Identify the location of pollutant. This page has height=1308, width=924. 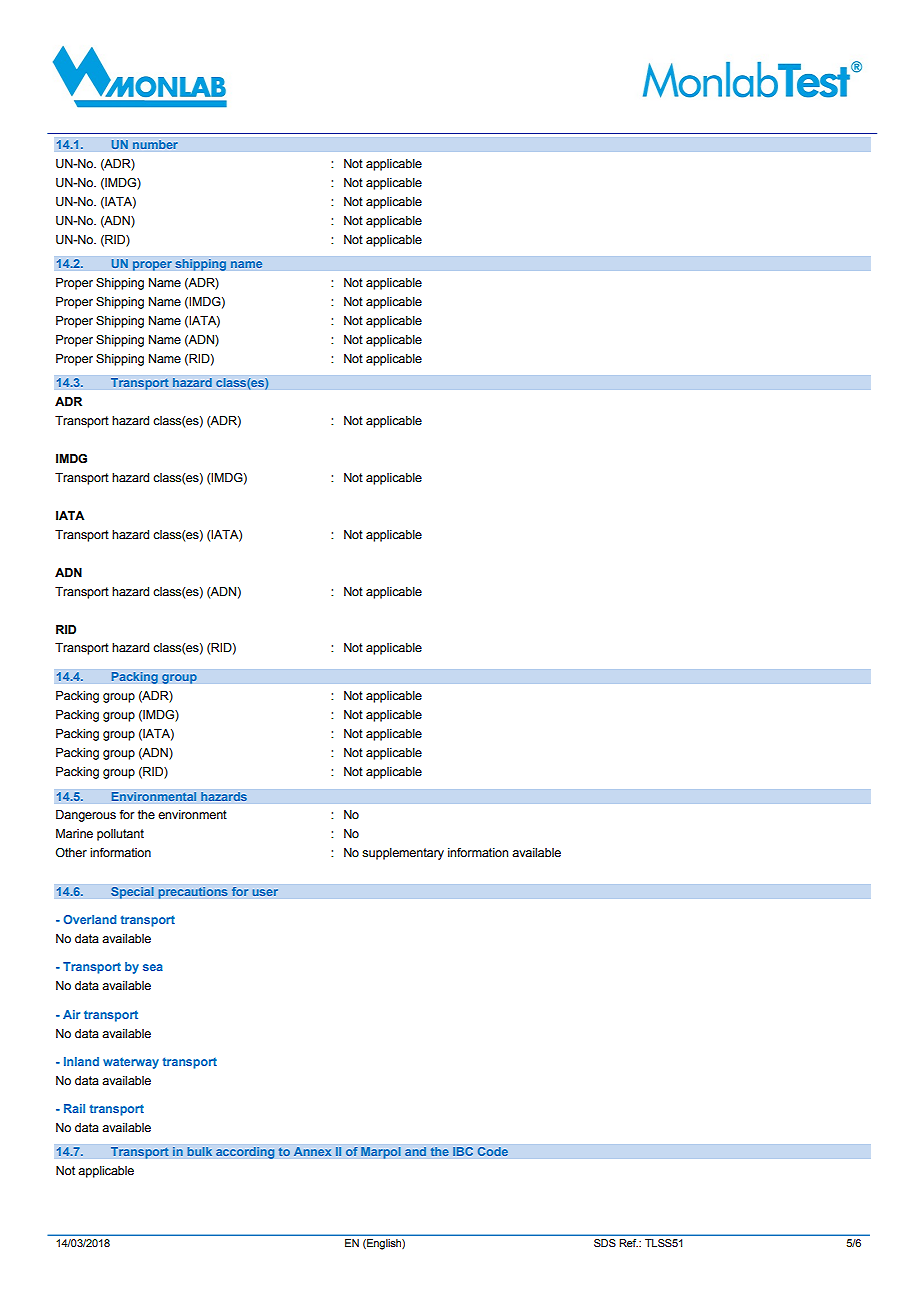
(120, 835).
